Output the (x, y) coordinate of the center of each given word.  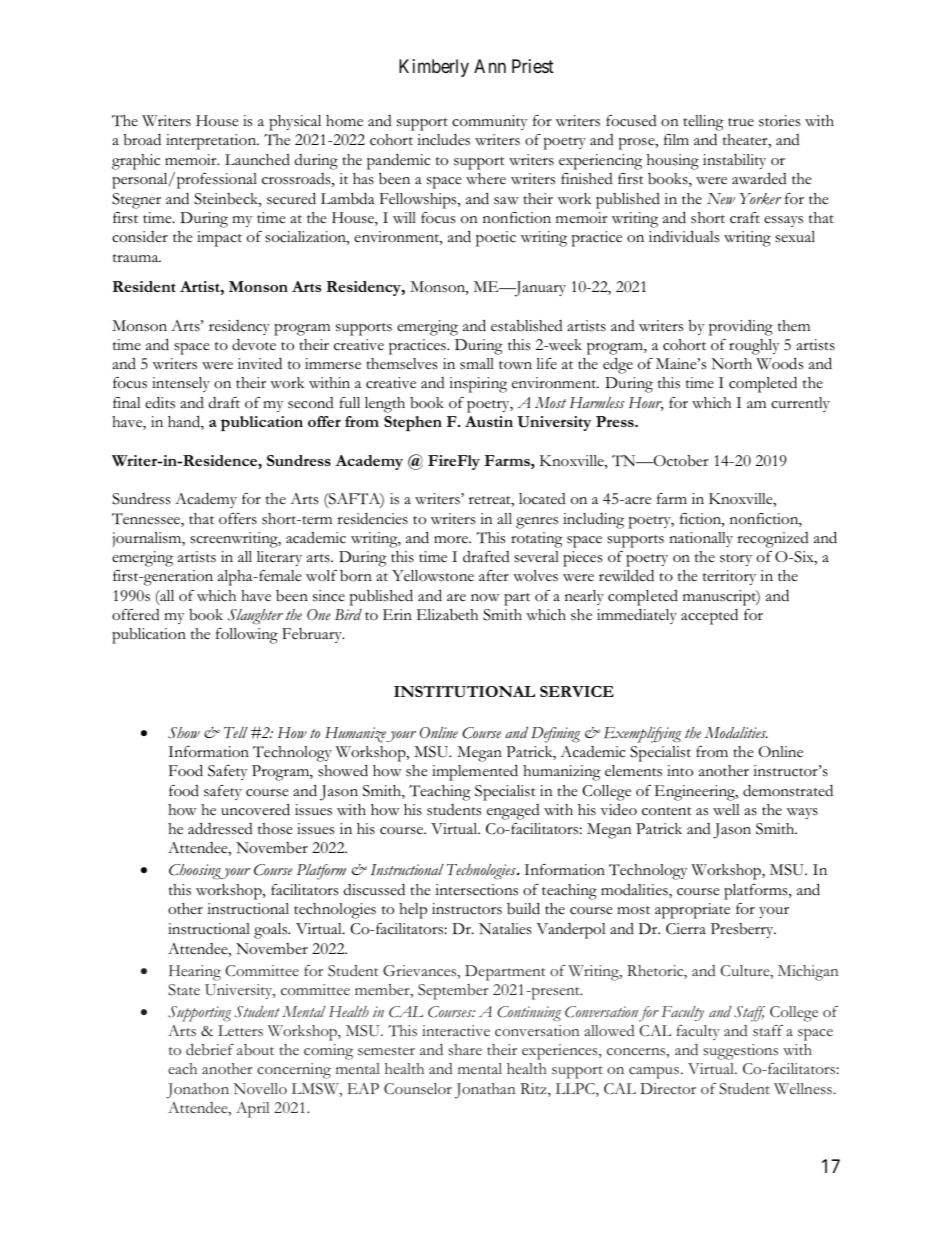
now (485, 598)
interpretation (212, 142)
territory (729, 577)
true (741, 122)
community (490, 122)
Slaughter (255, 617)
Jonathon (197, 1091)
